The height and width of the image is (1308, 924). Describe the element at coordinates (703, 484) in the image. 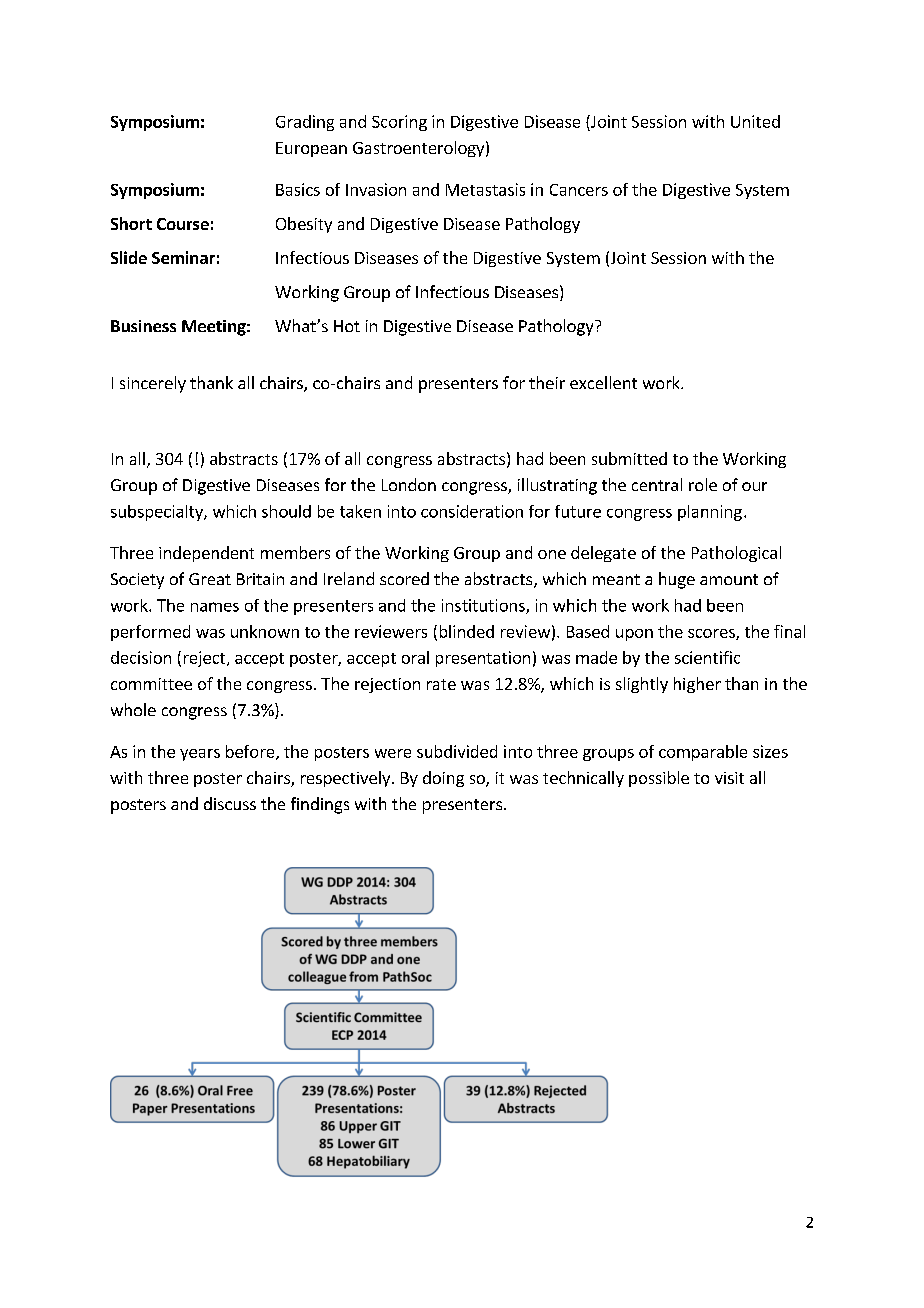

I see `role` at that location.
